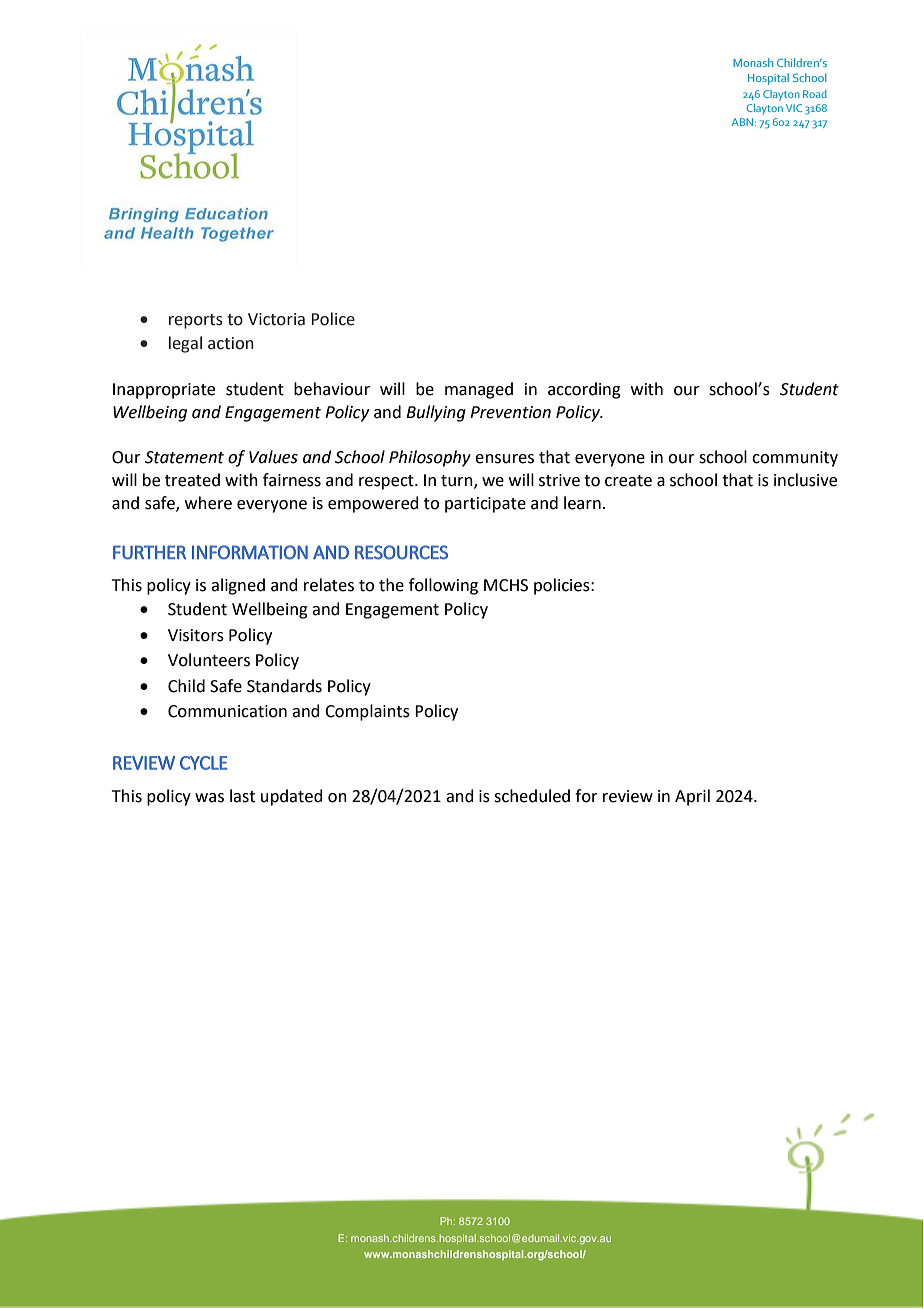  I want to click on Road, so click(815, 94).
